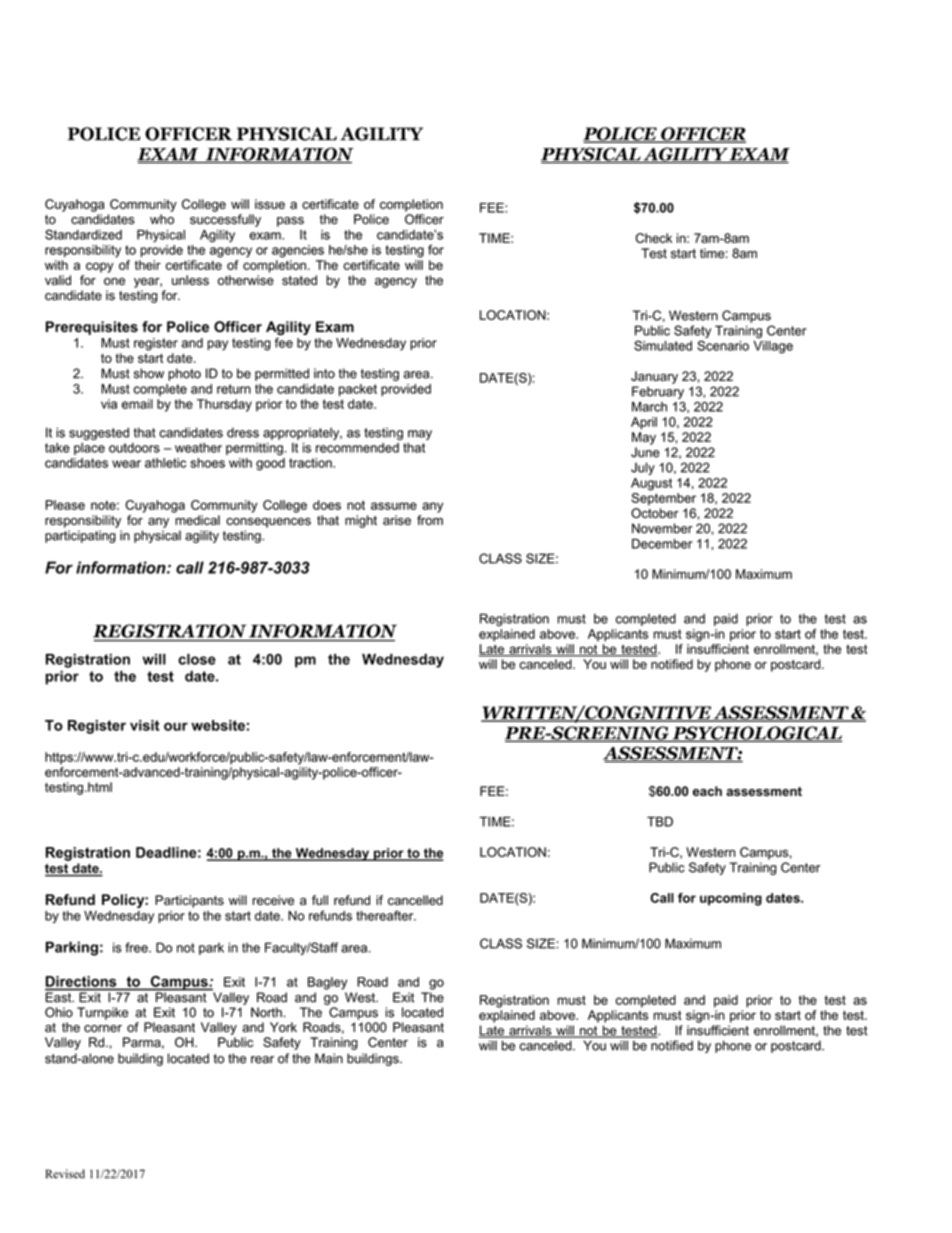  I want to click on Revised, so click(65, 1174).
